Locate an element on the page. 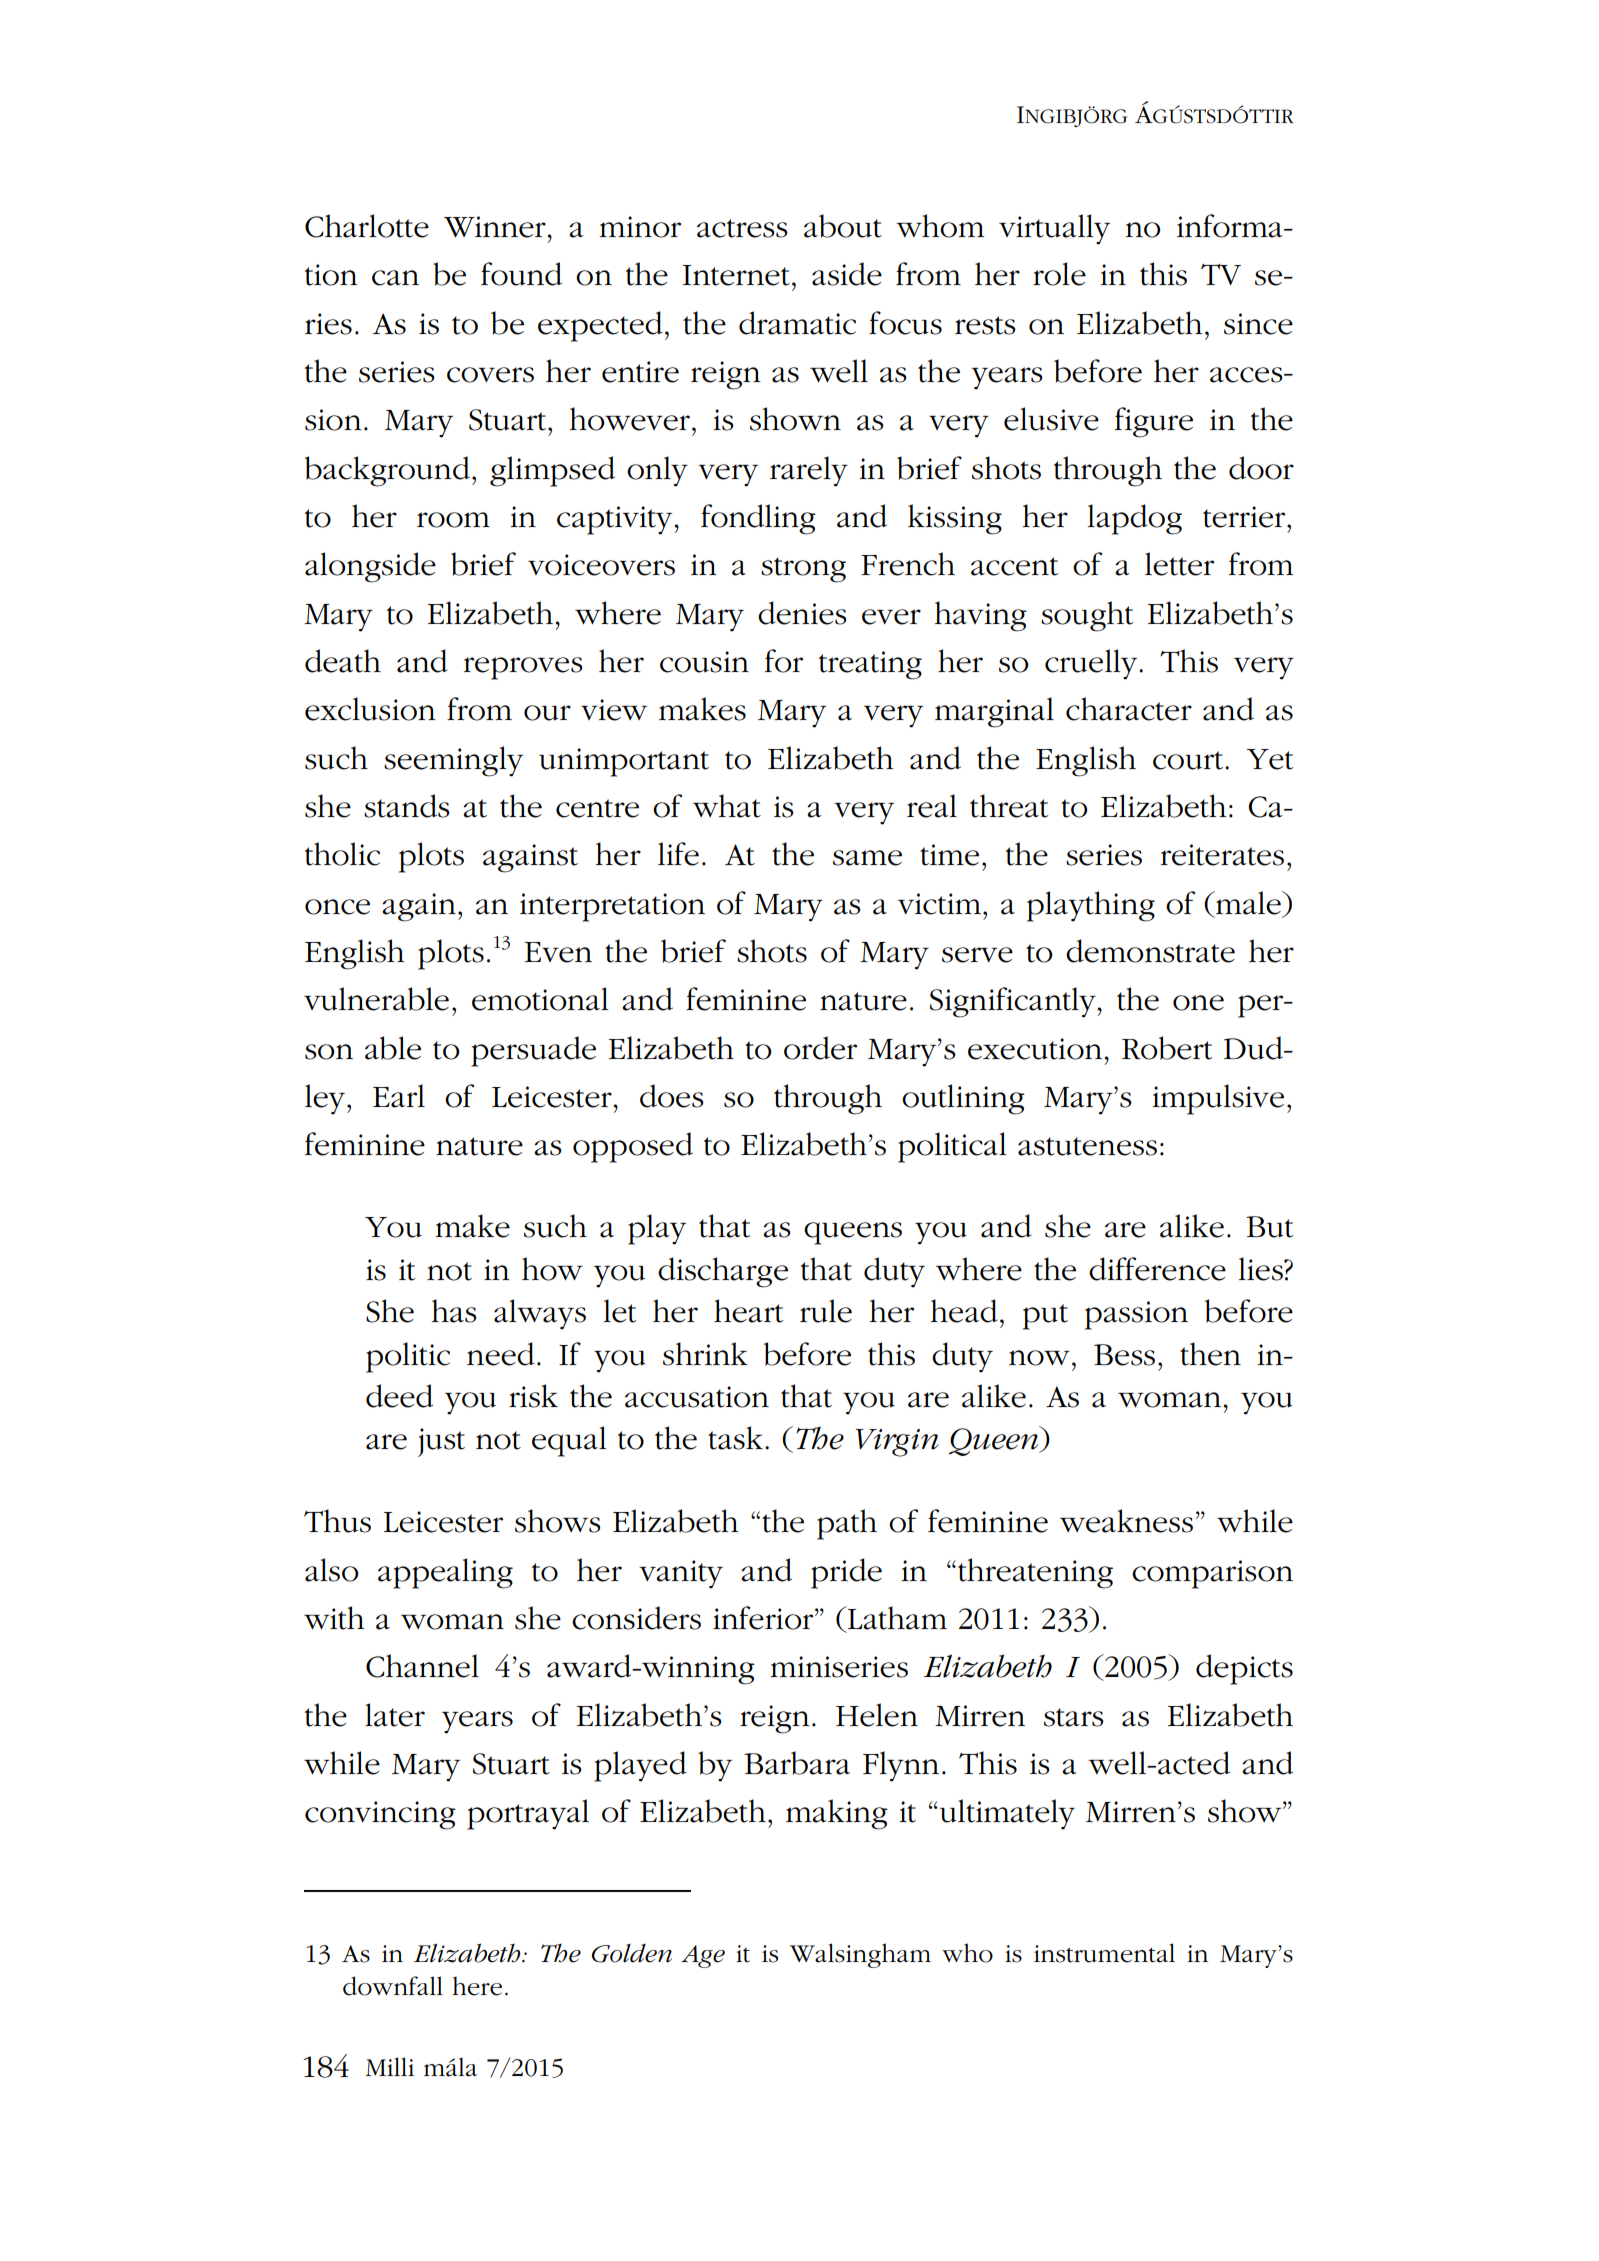  Winner is located at coordinates (495, 227).
